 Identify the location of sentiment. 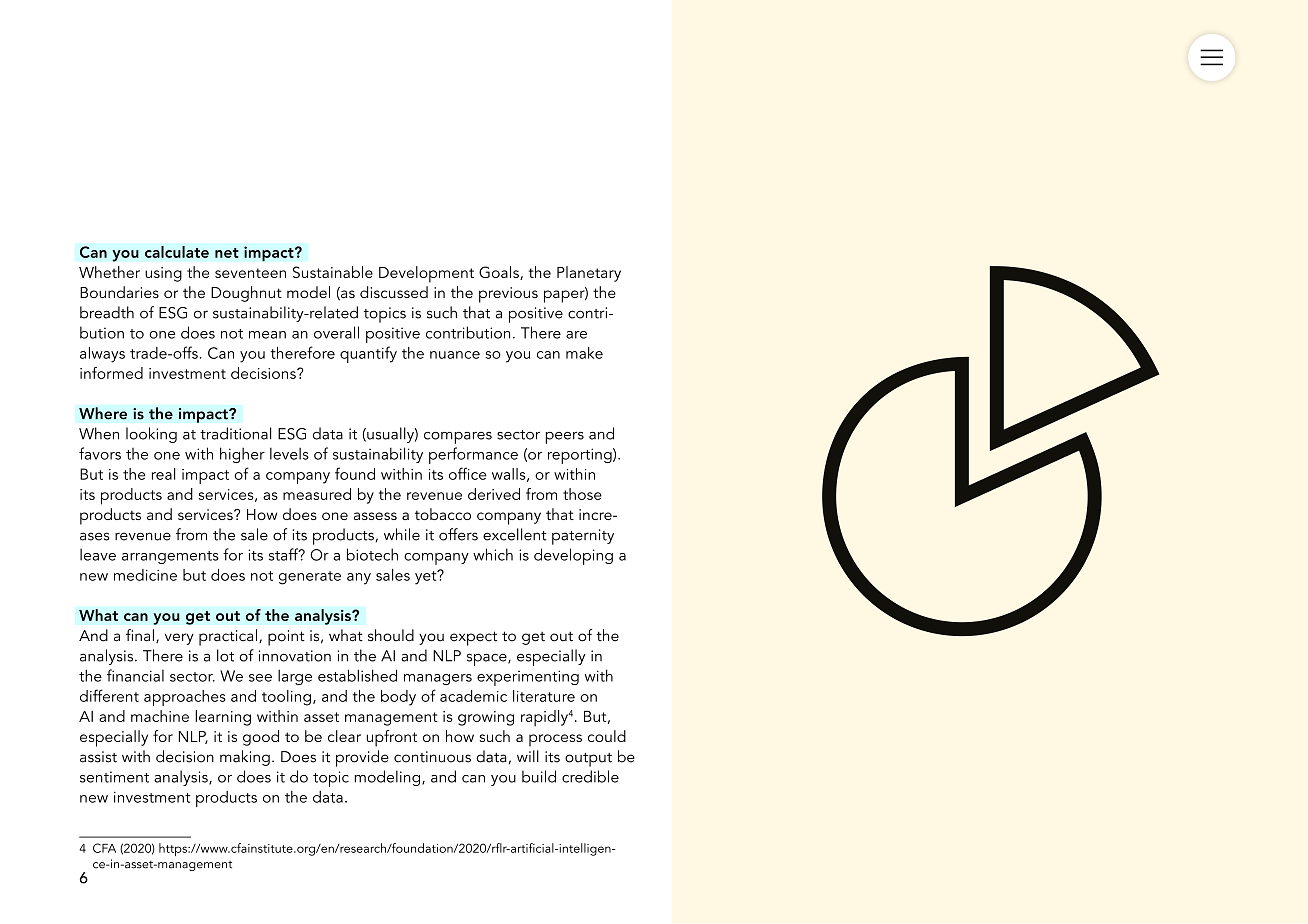
(114, 777).
